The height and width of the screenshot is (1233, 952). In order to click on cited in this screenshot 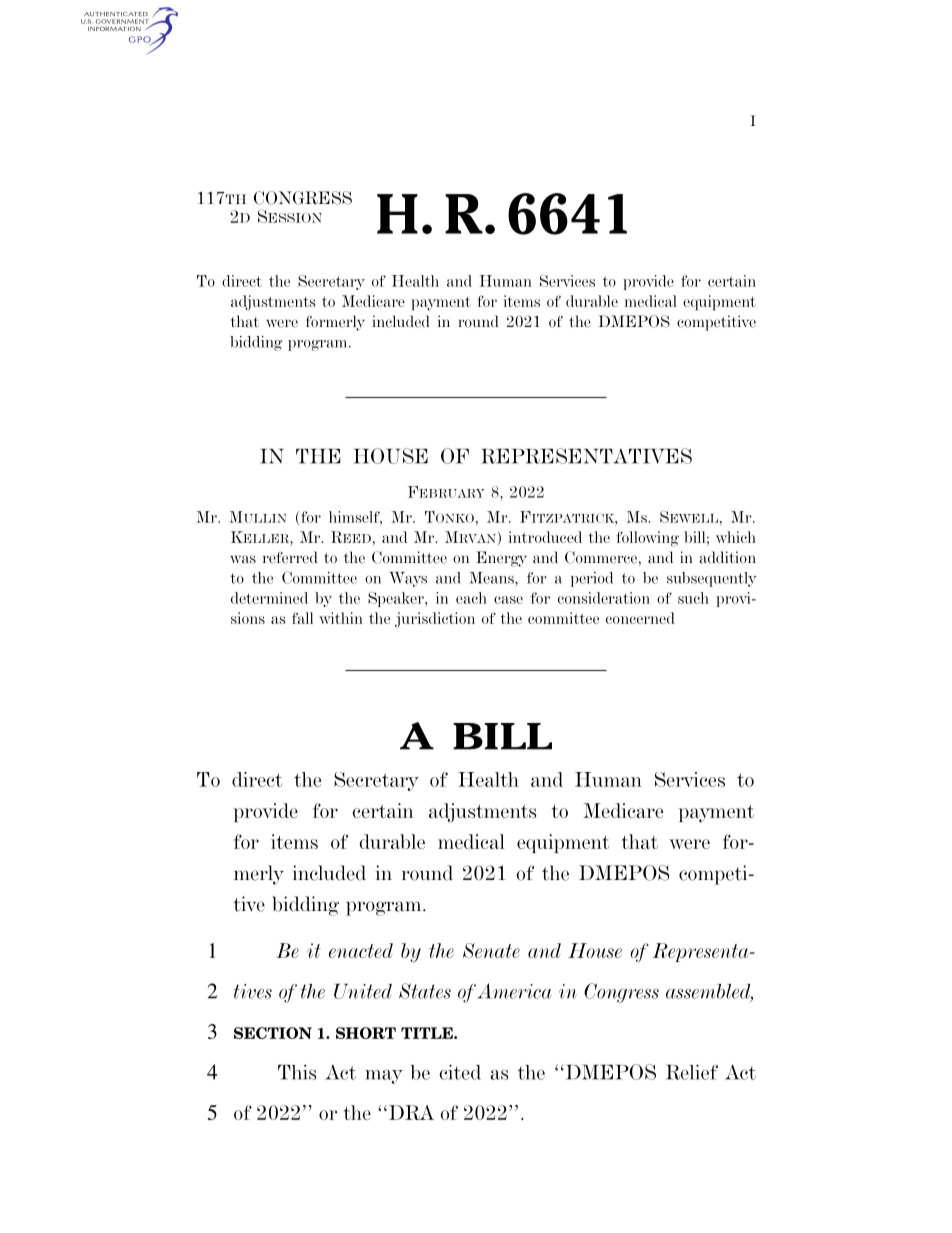, I will do `click(460, 1072)`.
